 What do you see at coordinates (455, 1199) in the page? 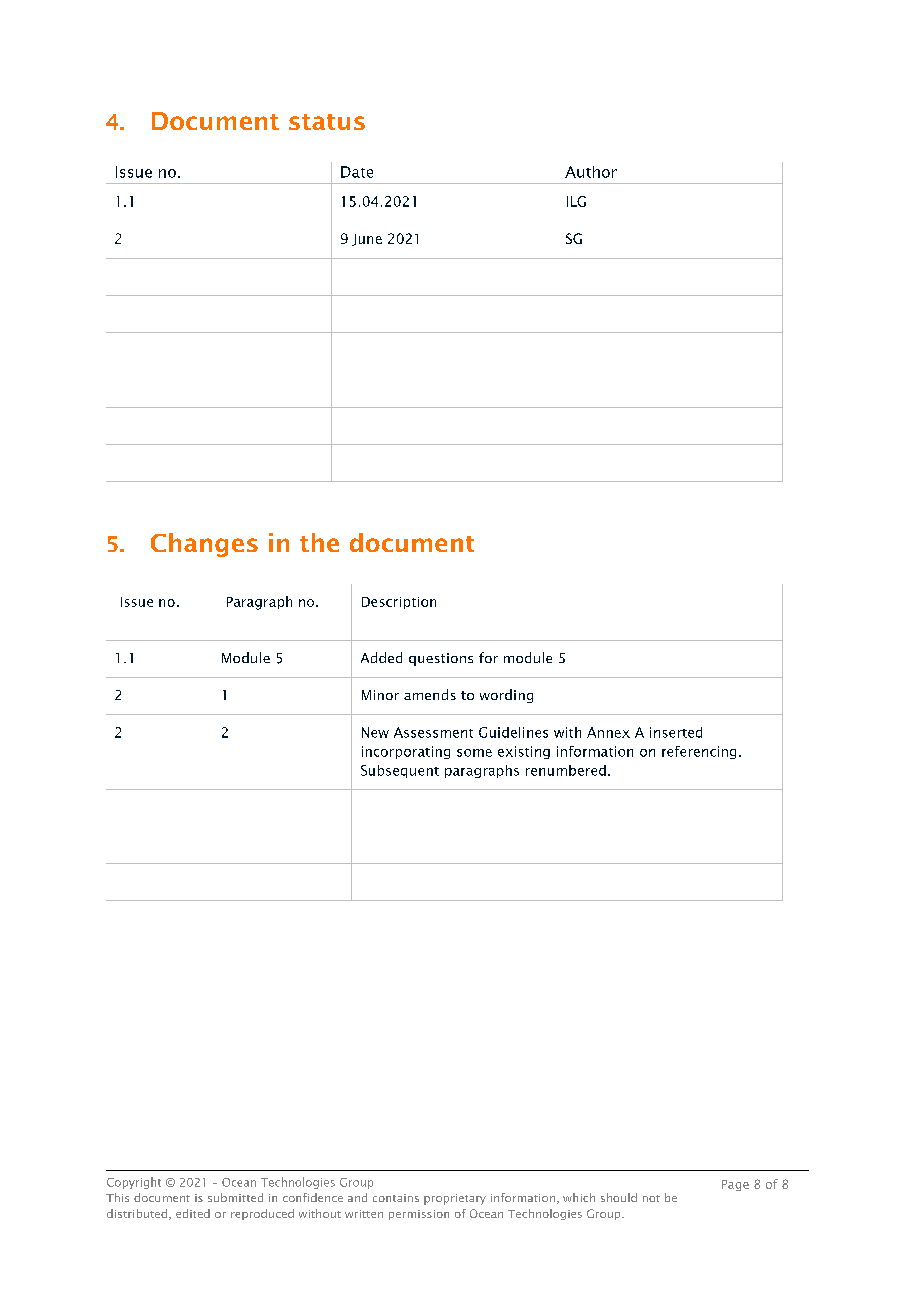
I see `proprietary` at bounding box center [455, 1199].
